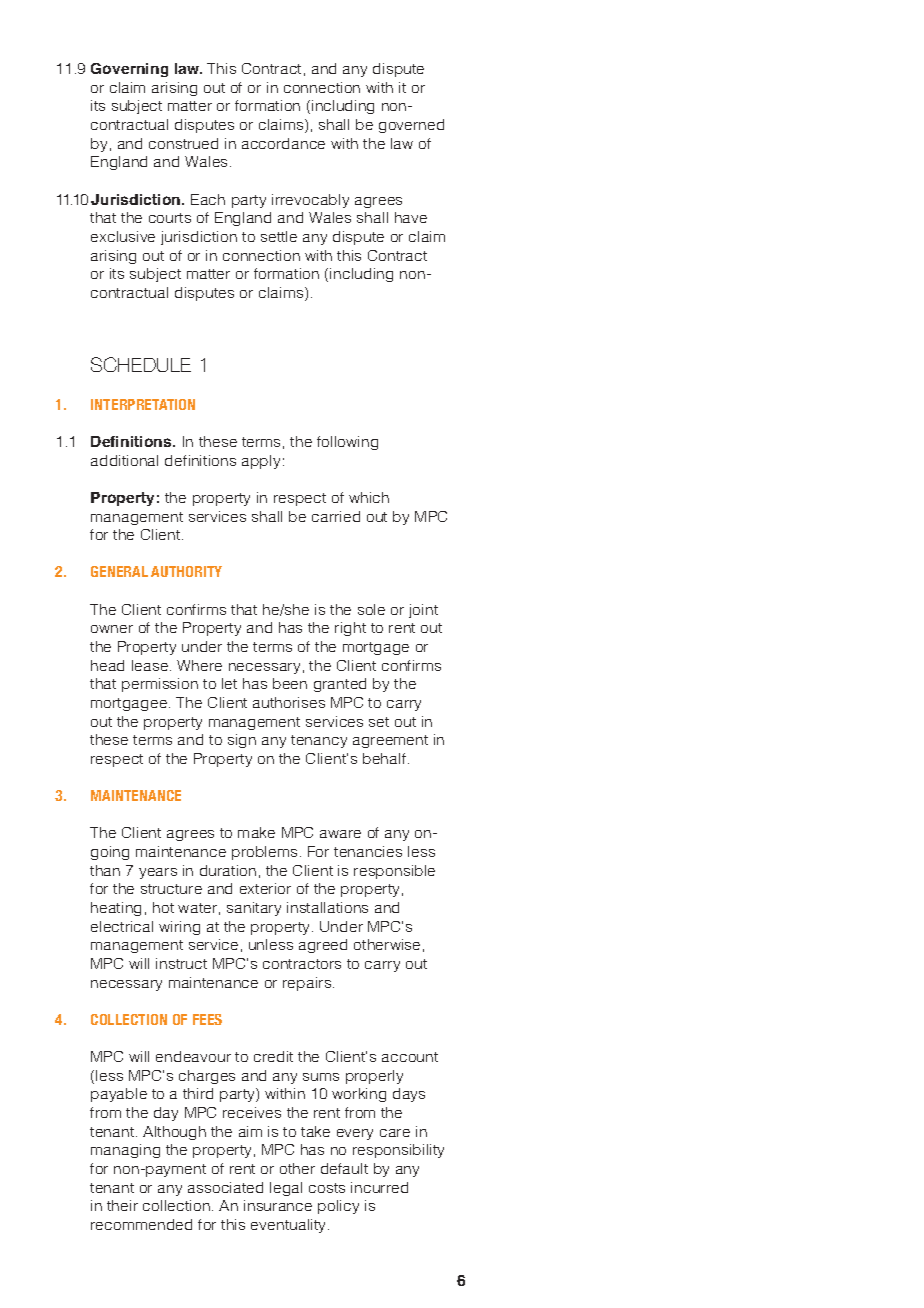 Image resolution: width=924 pixels, height=1308 pixels. Describe the element at coordinates (278, 1205) in the image. I see `insurance` at that location.
